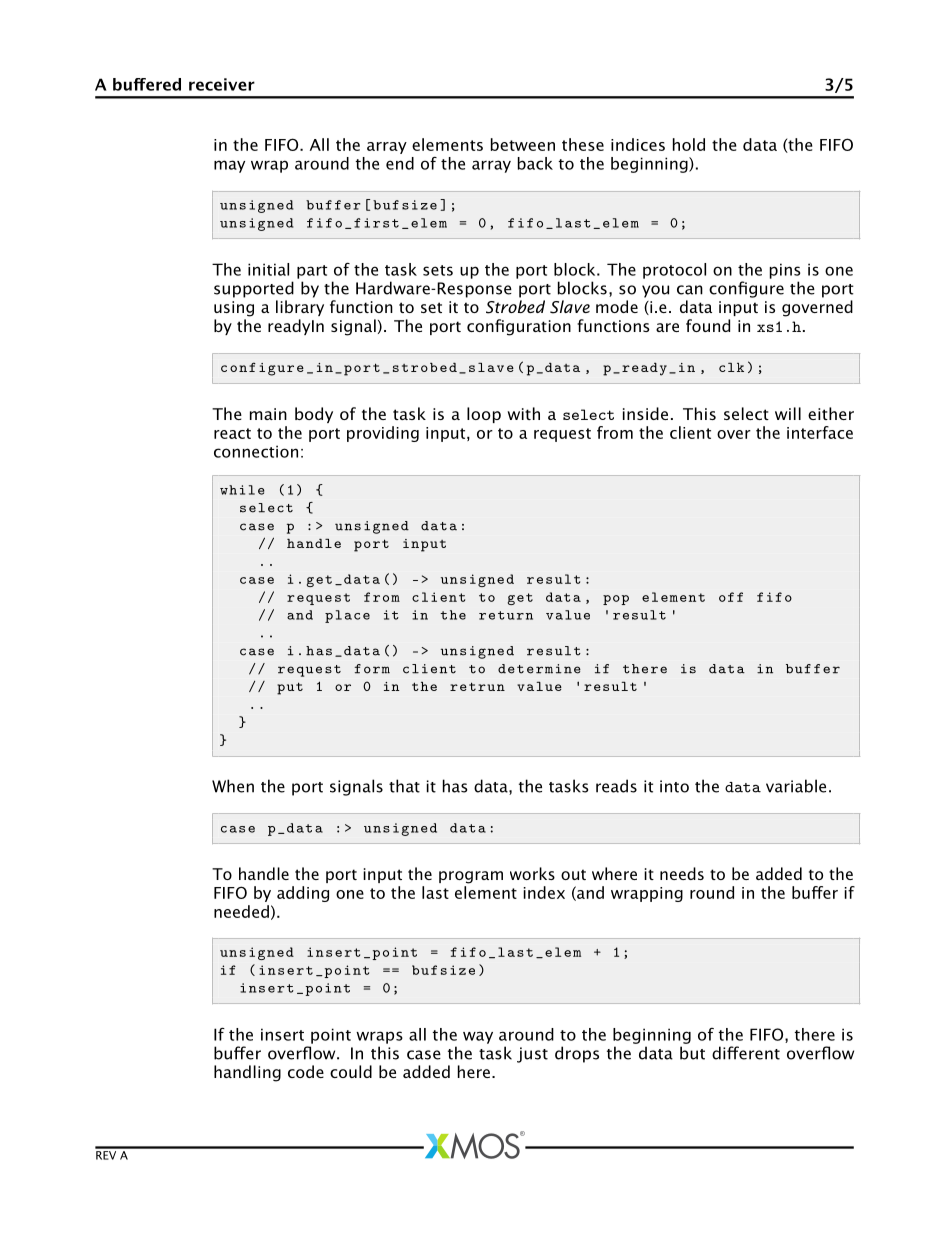  What do you see at coordinates (682, 873) in the screenshot?
I see `needs` at bounding box center [682, 873].
